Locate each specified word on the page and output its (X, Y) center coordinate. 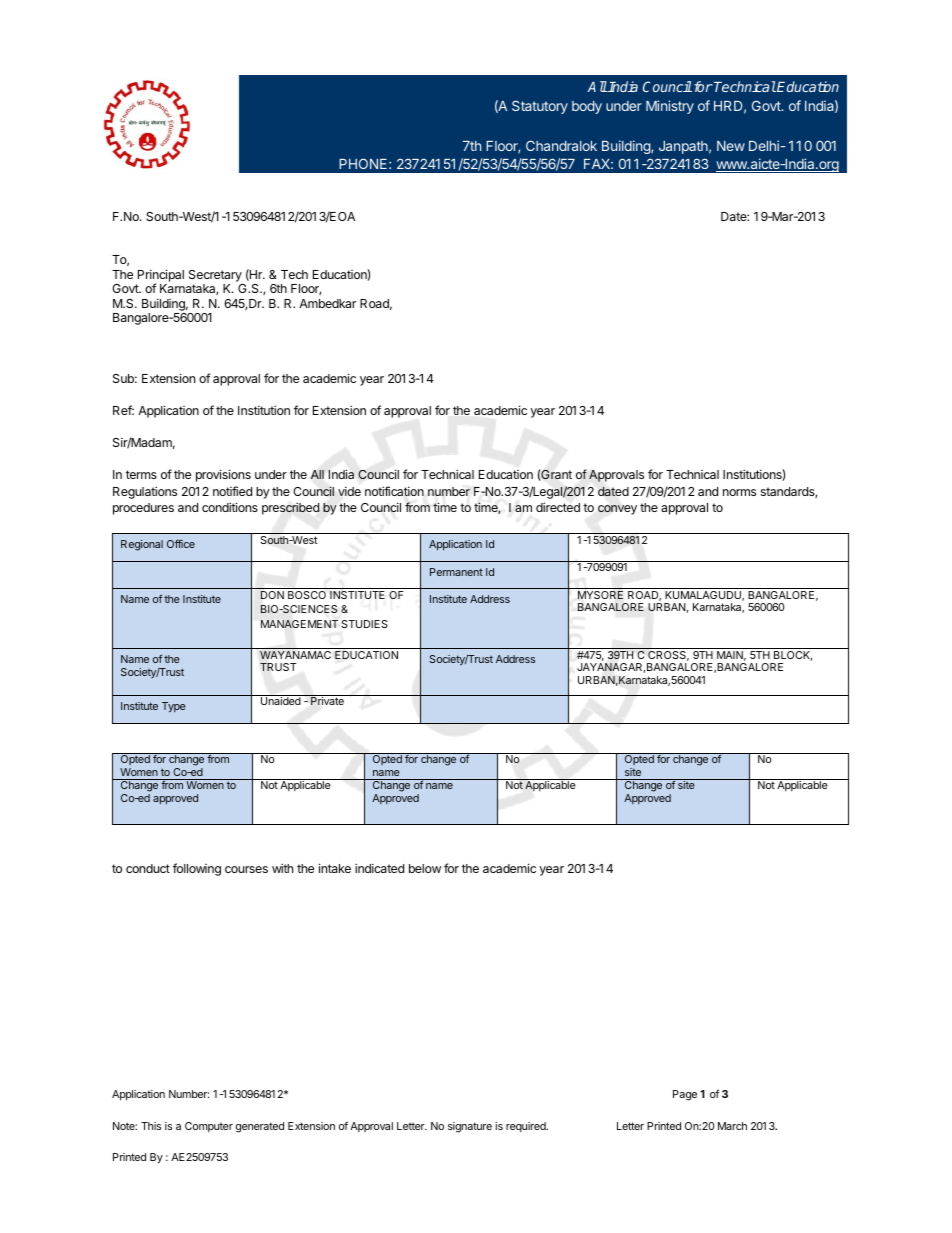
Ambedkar (327, 303)
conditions (230, 507)
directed (558, 507)
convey (617, 510)
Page (685, 1095)
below (425, 868)
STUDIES (364, 624)
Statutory (540, 107)
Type (174, 707)
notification (394, 491)
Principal (161, 276)
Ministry (670, 107)
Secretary (215, 276)
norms (739, 492)
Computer (209, 1127)
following (197, 869)
